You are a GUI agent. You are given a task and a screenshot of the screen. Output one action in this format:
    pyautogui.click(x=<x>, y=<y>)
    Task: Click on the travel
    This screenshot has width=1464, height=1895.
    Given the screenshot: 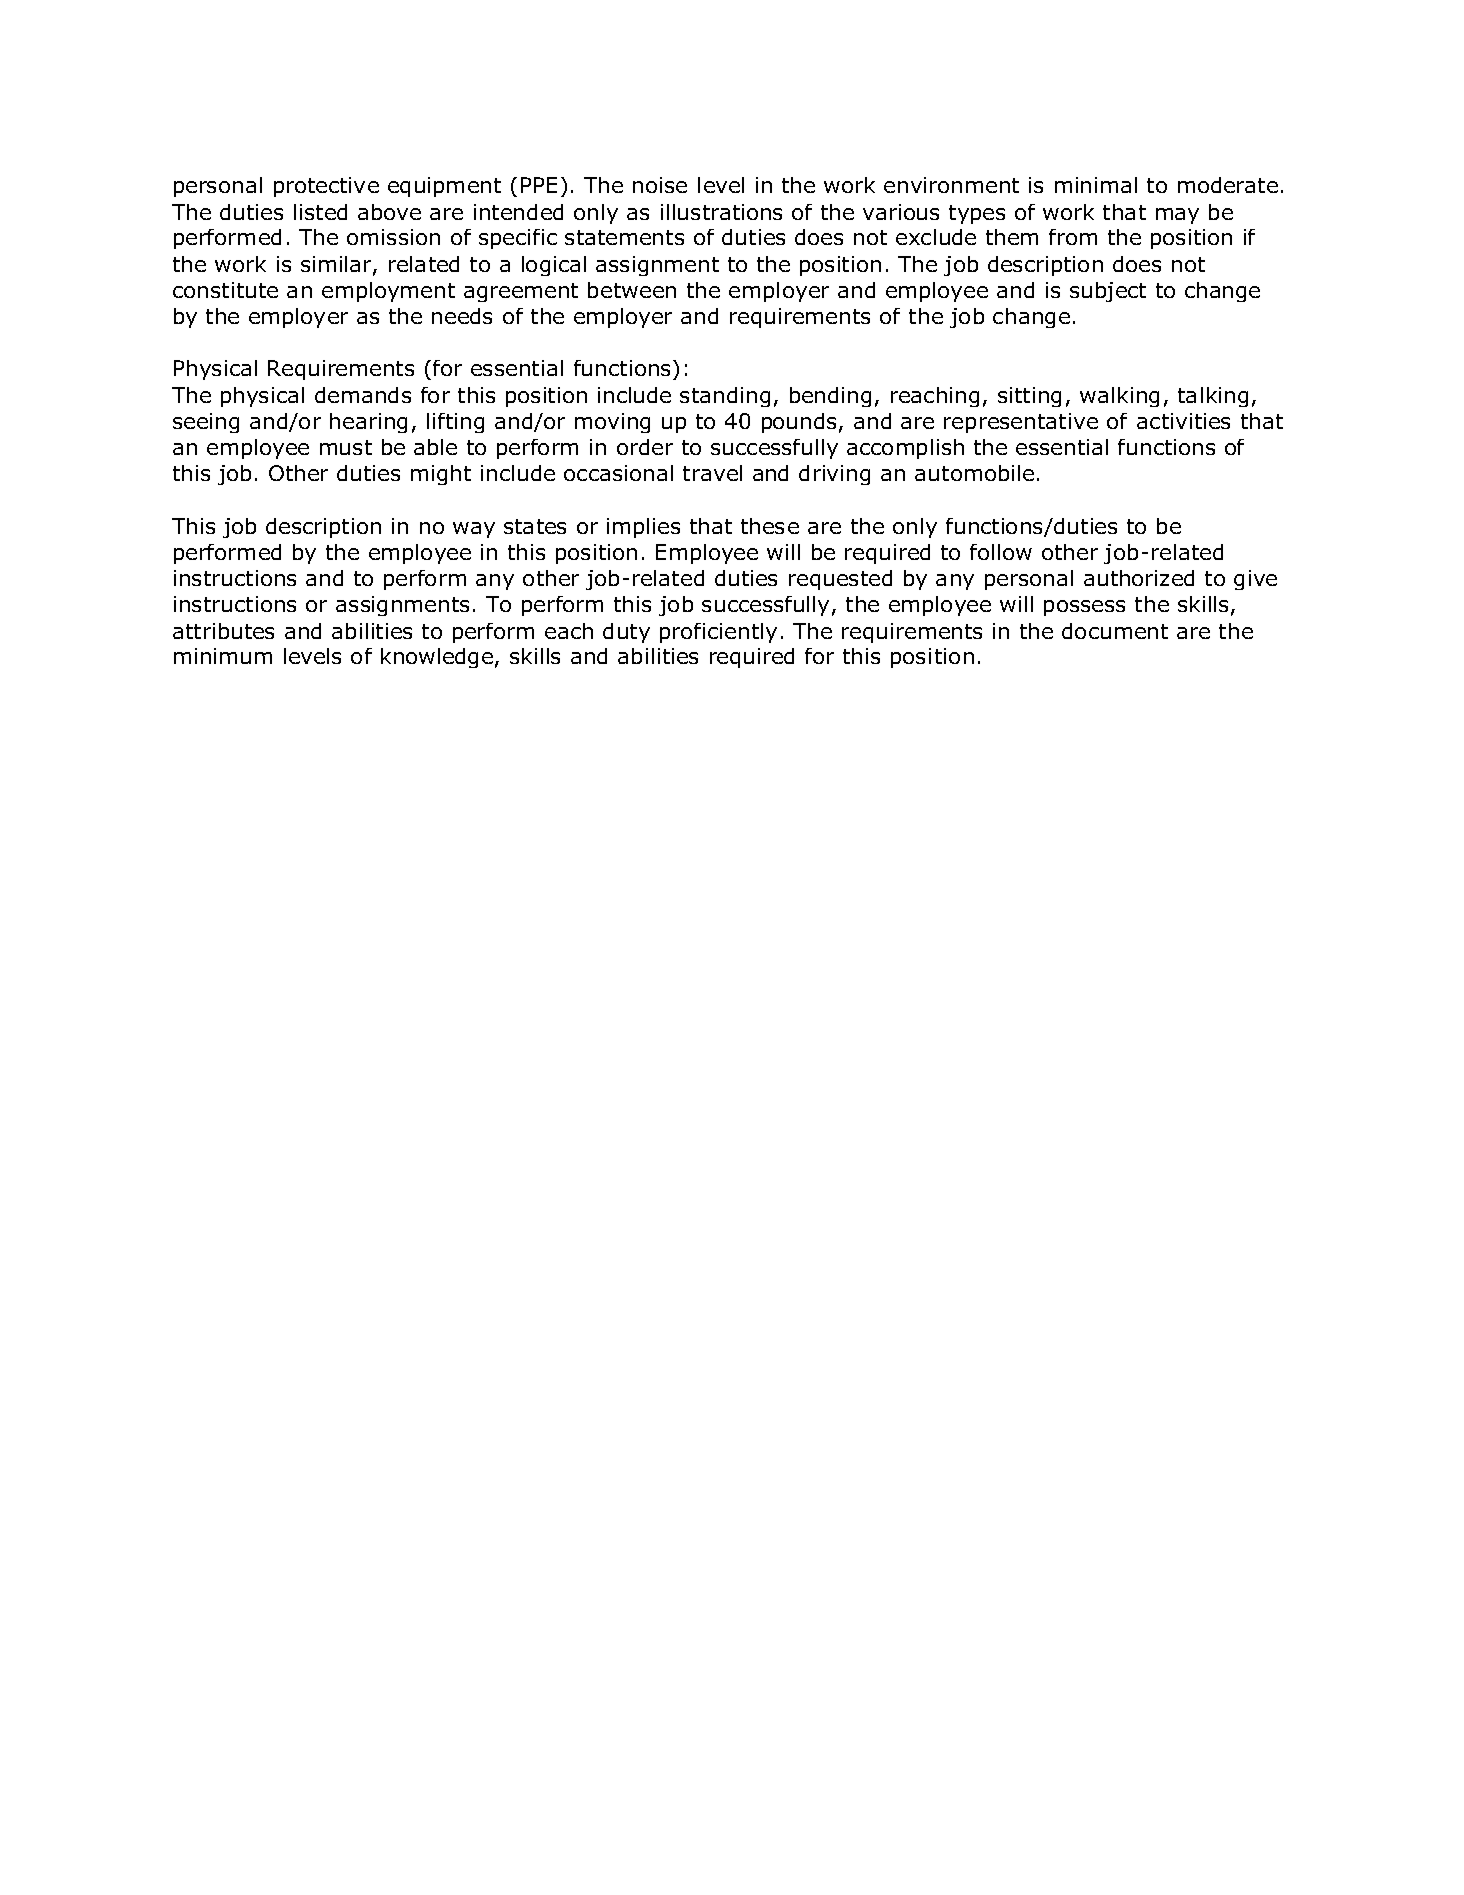 What is the action you would take?
    pyautogui.click(x=712, y=473)
